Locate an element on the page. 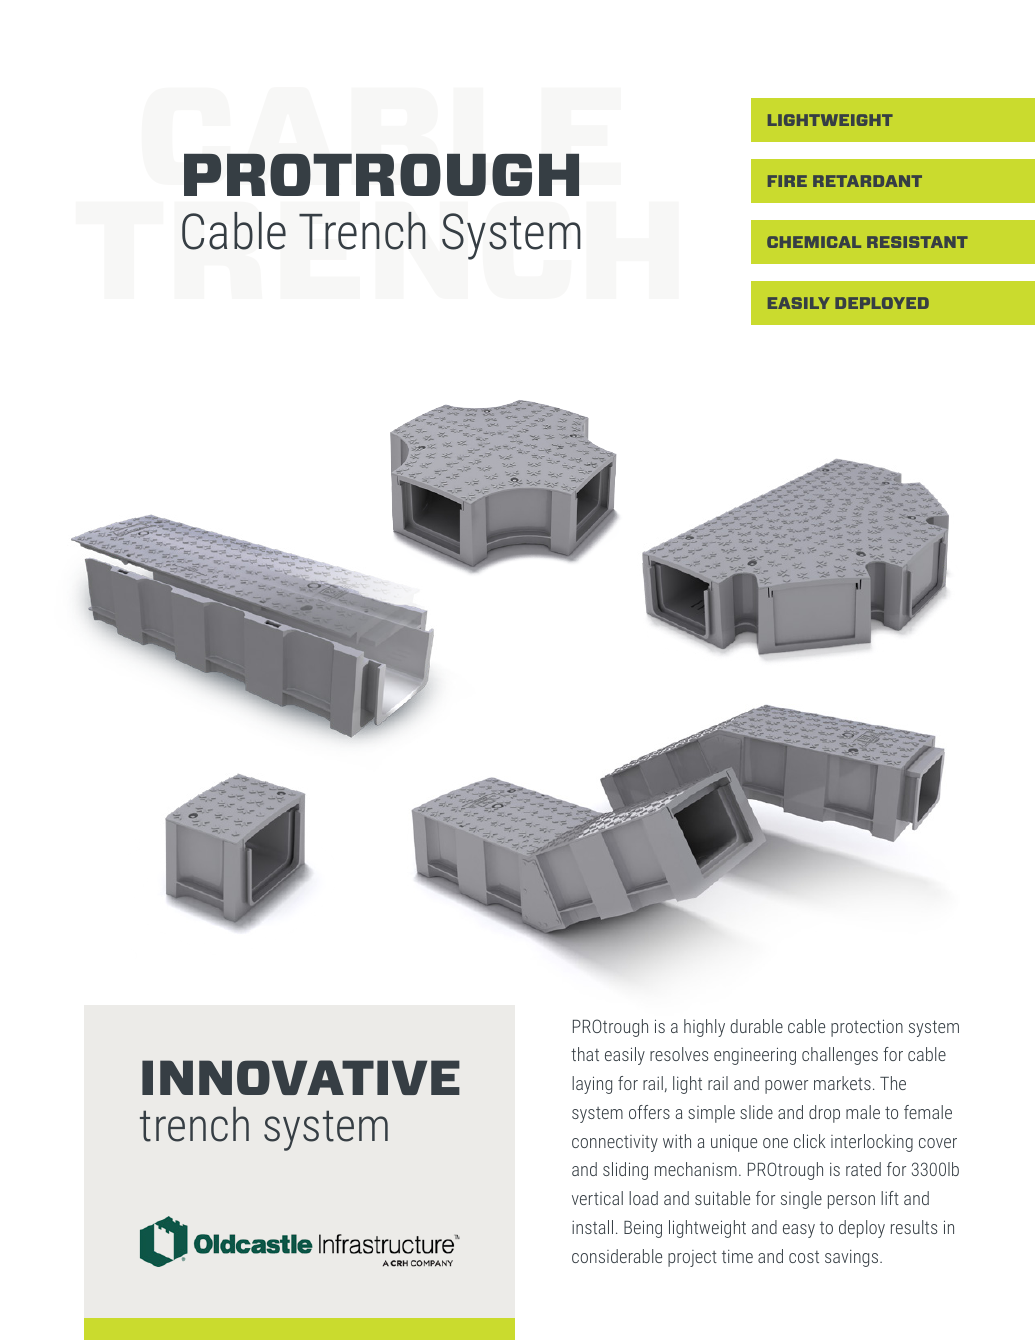 The height and width of the image is (1340, 1035). highly is located at coordinates (704, 1028).
